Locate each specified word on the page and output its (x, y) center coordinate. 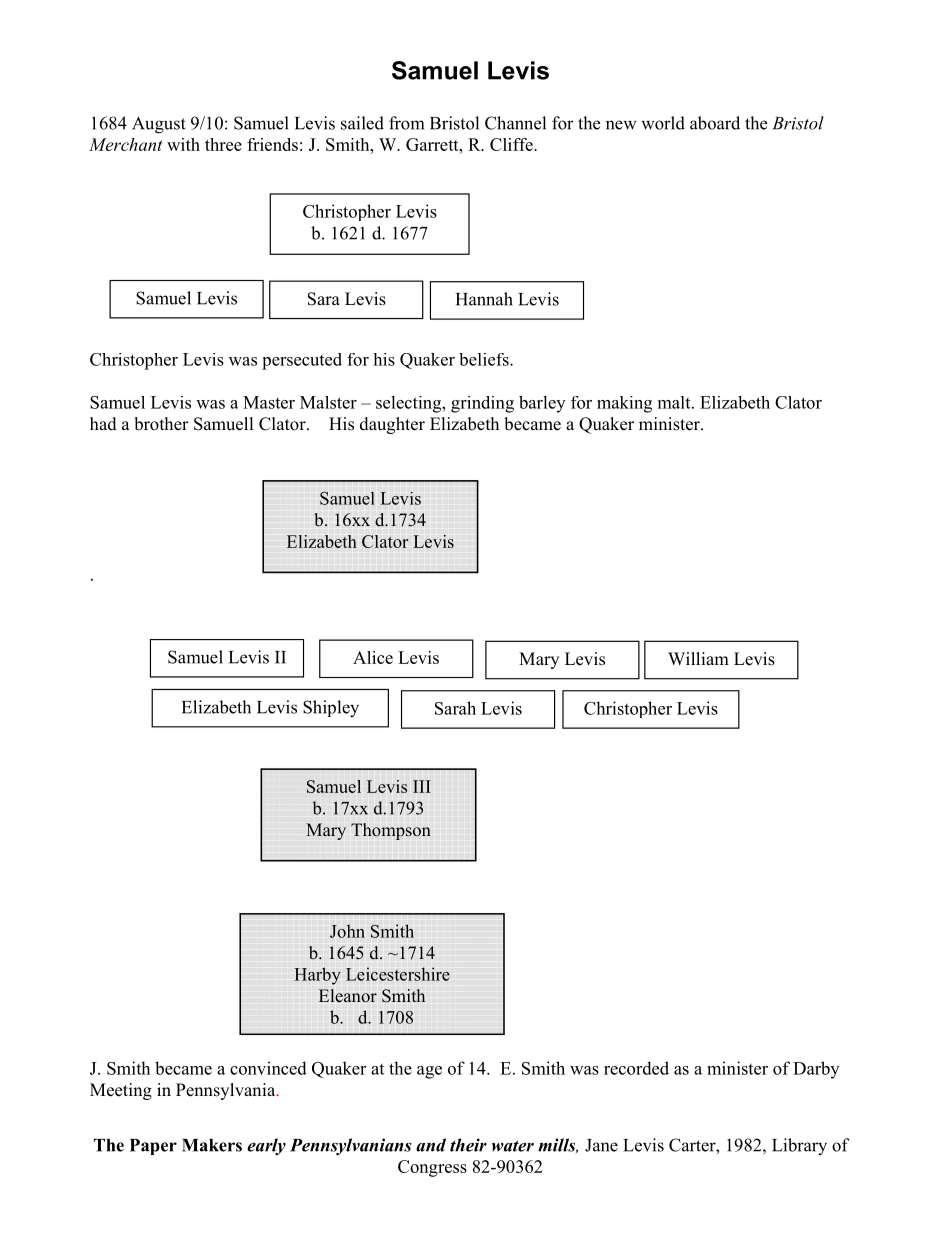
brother (161, 424)
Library (799, 1147)
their (468, 1145)
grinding (482, 404)
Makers (212, 1145)
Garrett (433, 144)
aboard (715, 123)
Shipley (331, 709)
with (183, 144)
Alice (373, 657)
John (347, 931)
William (698, 658)
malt (675, 402)
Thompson (391, 831)
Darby (816, 1070)
